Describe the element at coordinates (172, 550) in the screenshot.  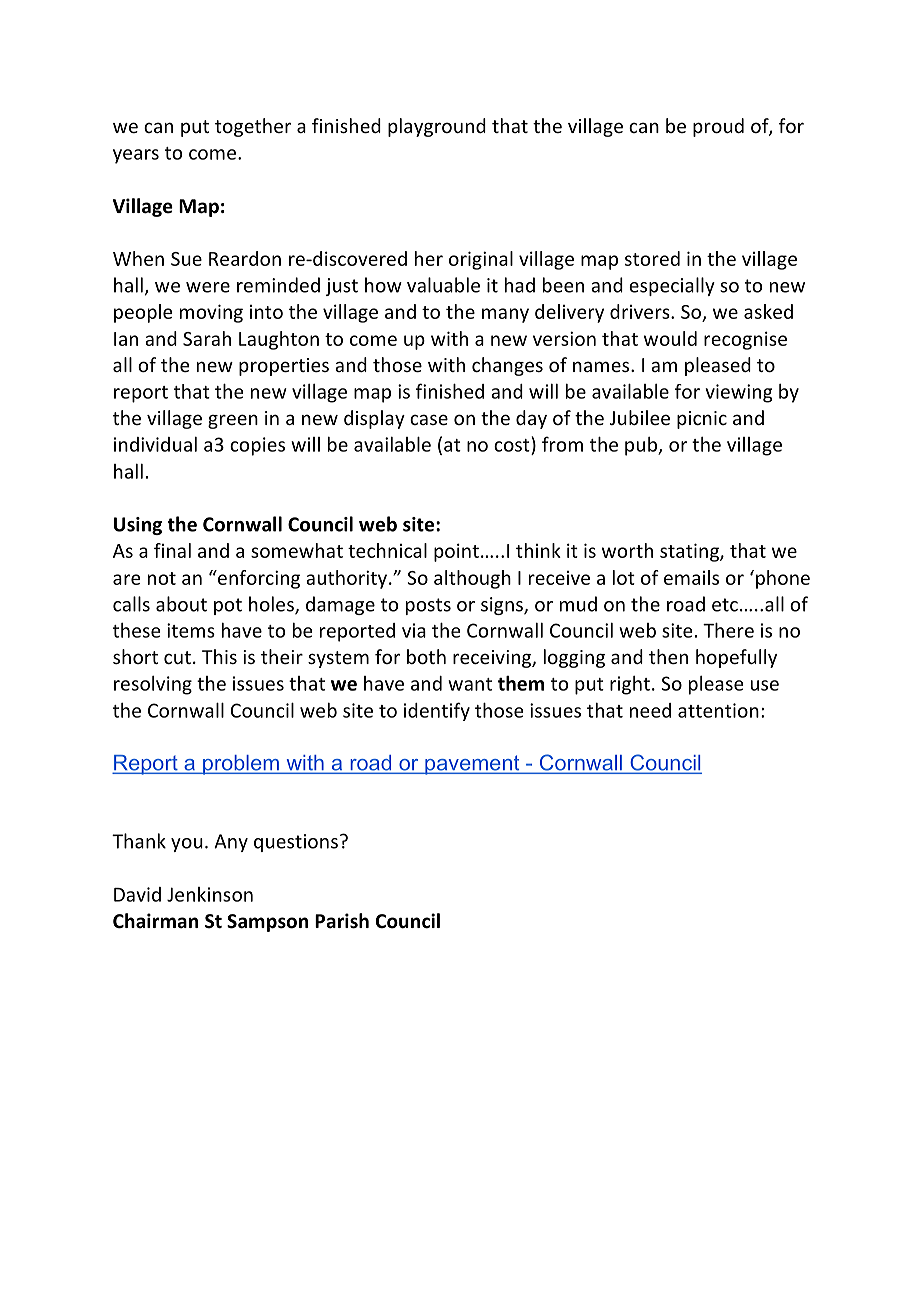
I see `final` at that location.
